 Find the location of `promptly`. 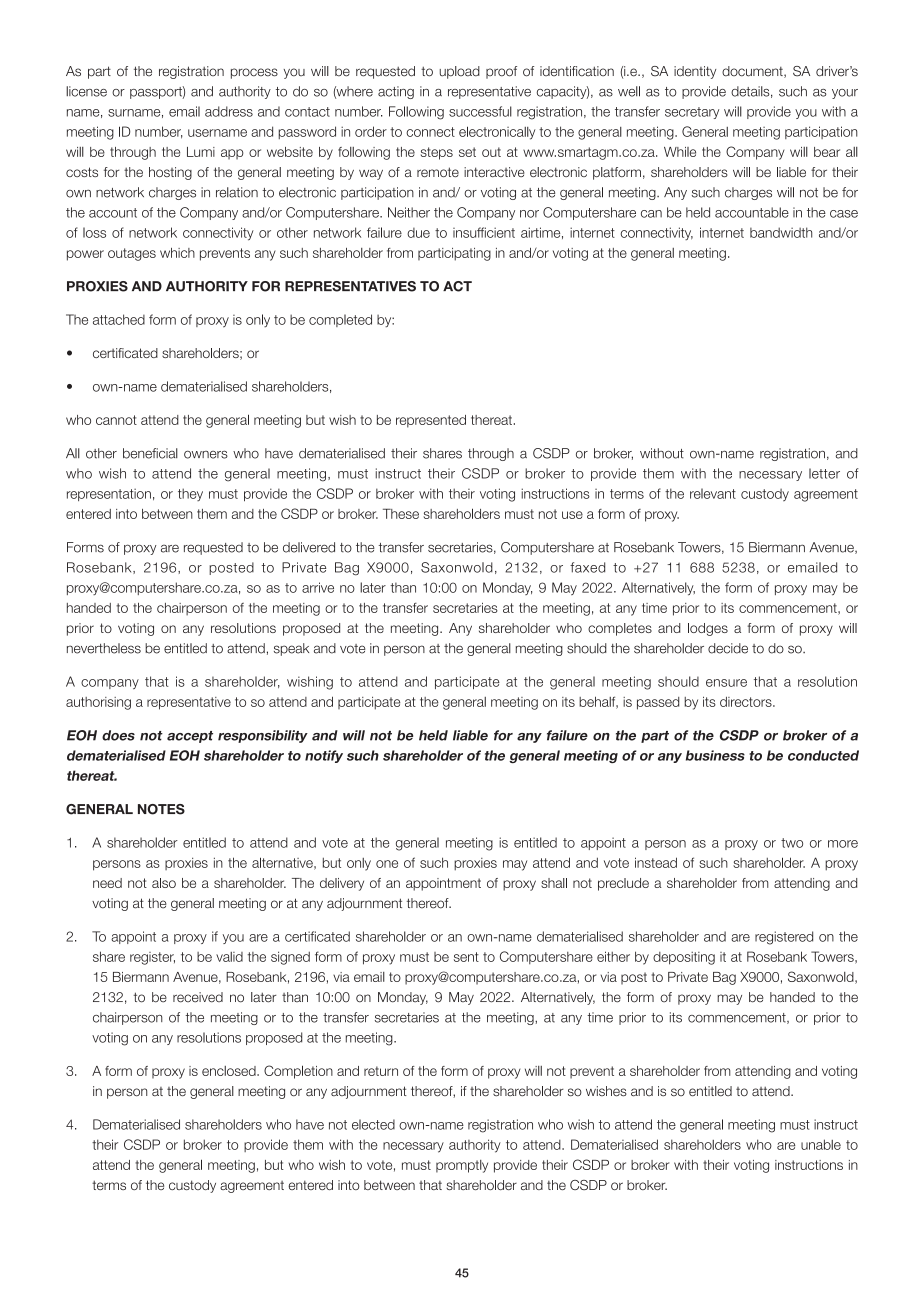

promptly is located at coordinates (462, 1166).
